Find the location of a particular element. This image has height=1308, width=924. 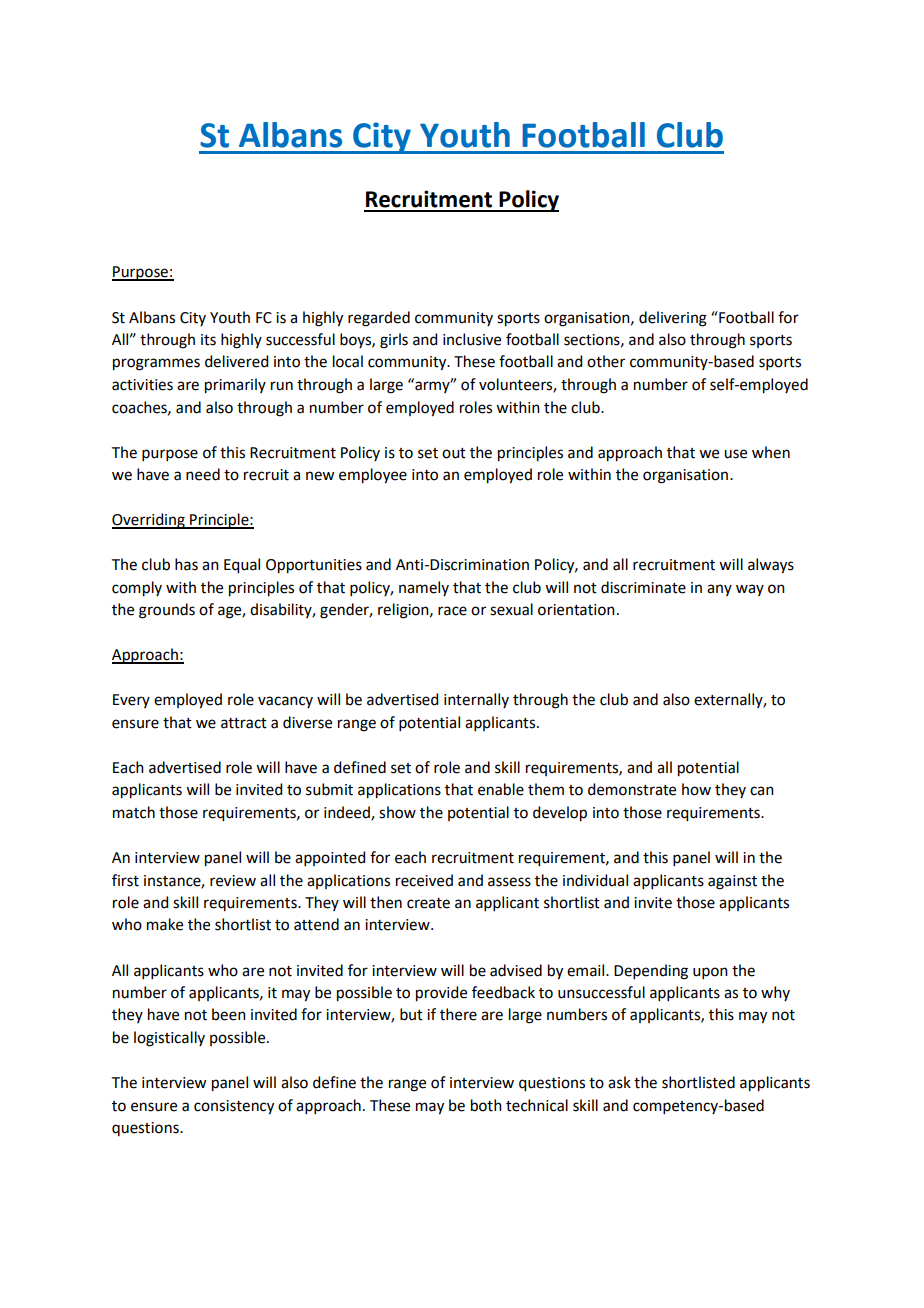

any is located at coordinates (719, 590).
